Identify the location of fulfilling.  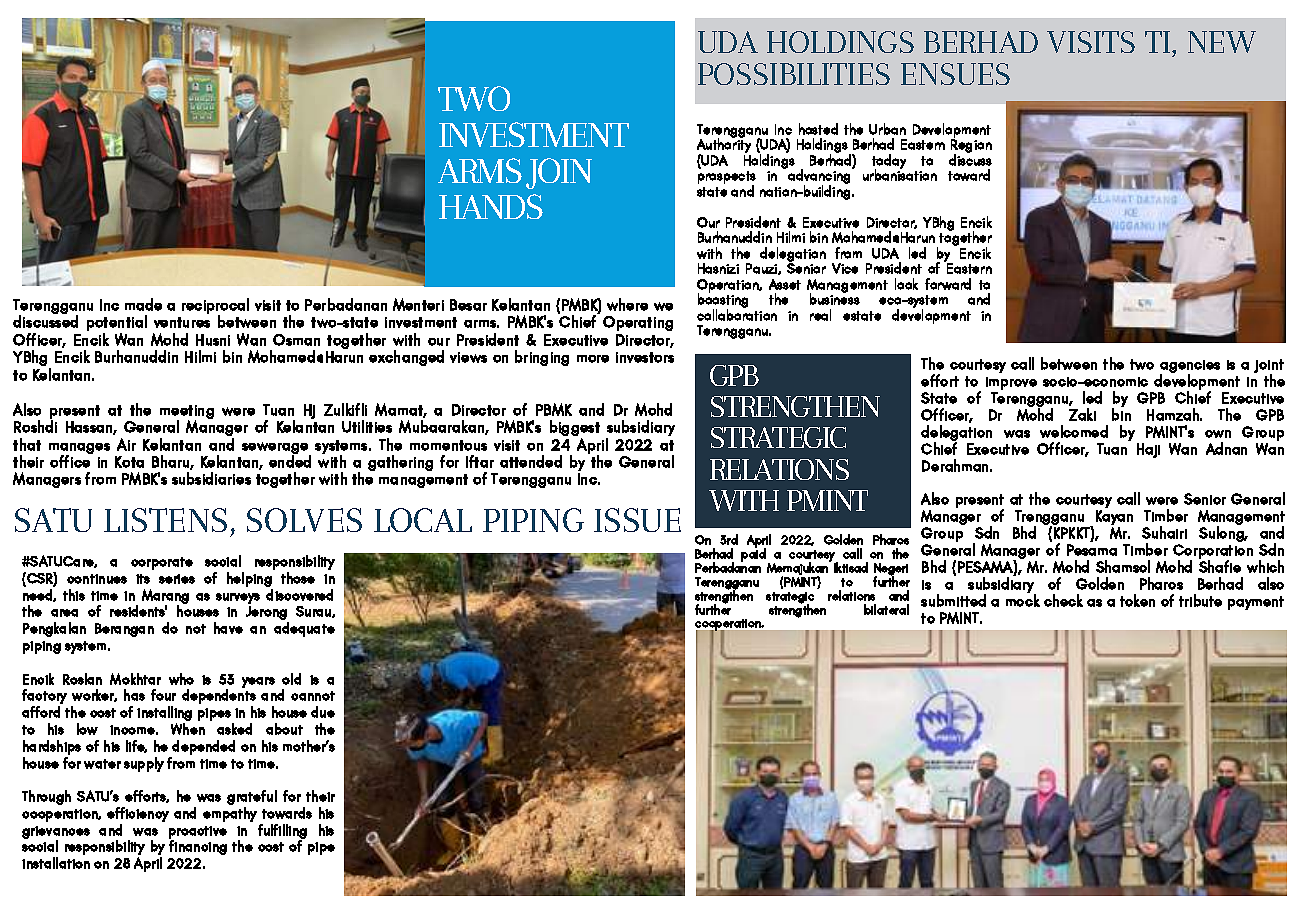
(282, 832).
